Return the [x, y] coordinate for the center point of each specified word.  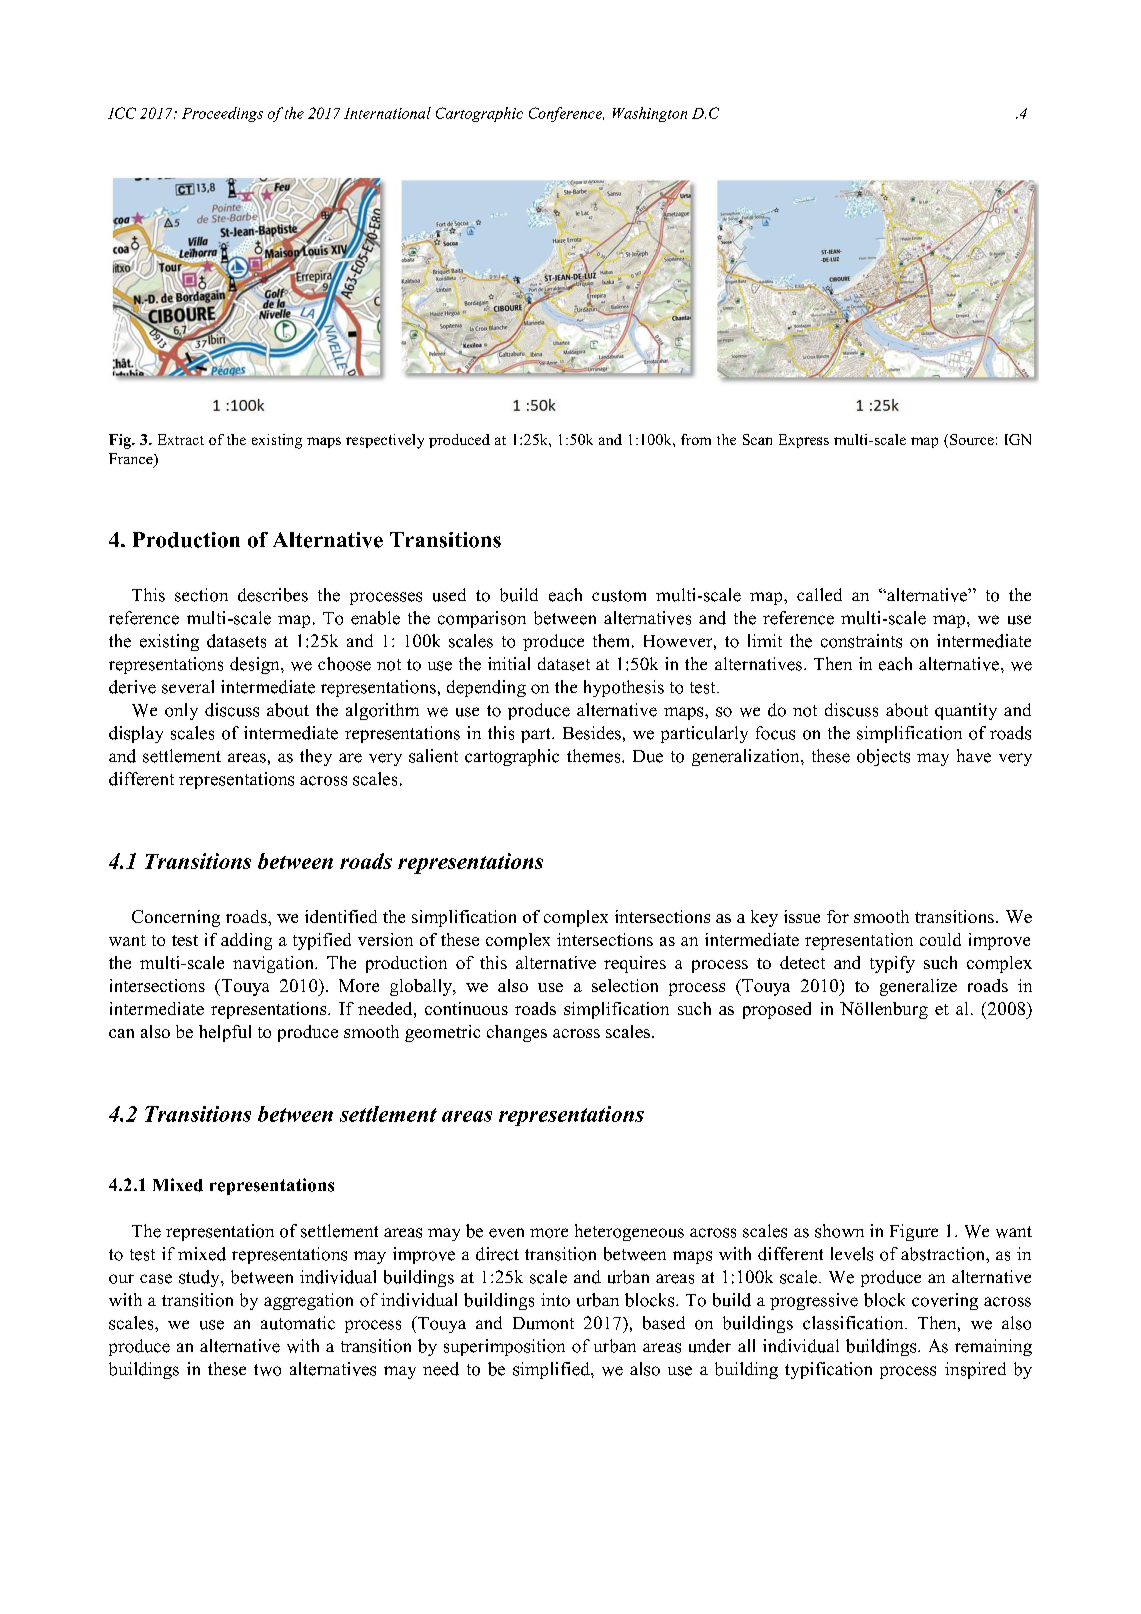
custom [619, 596]
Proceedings [222, 114]
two [267, 1370]
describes [273, 595]
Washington [650, 114]
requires [635, 964]
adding [246, 941]
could [940, 939]
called [819, 594]
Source [972, 439]
